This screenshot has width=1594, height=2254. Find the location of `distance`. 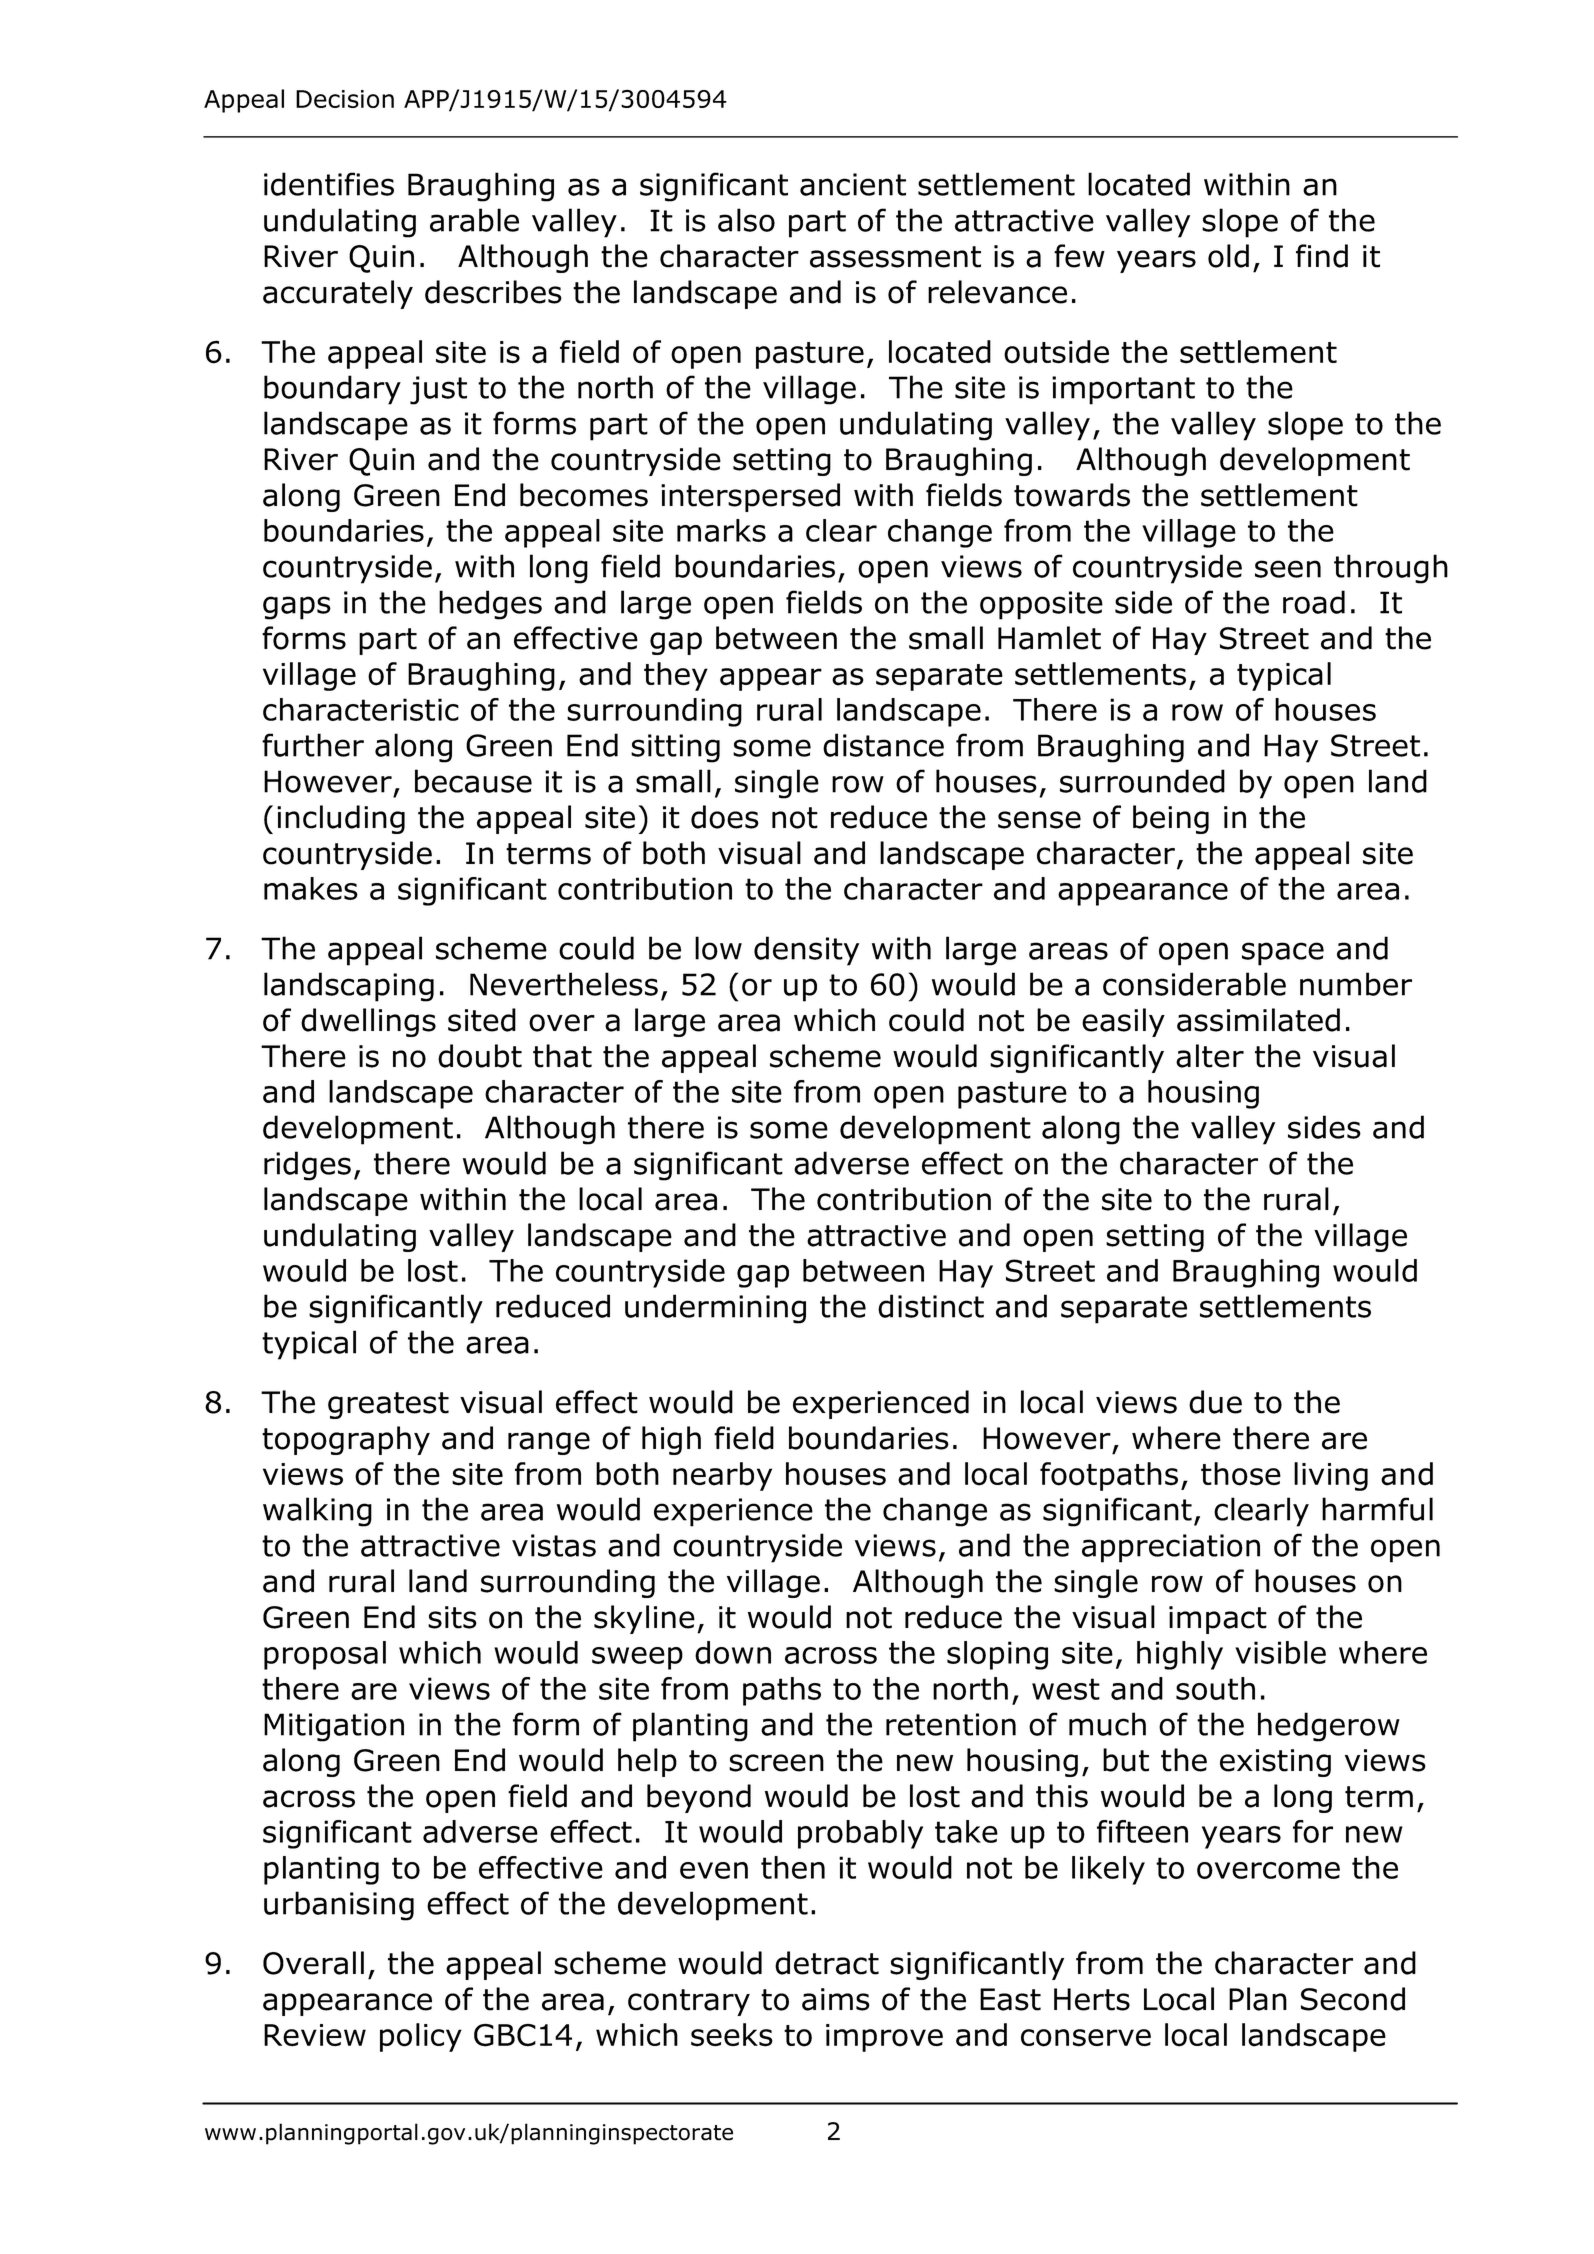

distance is located at coordinates (883, 745).
